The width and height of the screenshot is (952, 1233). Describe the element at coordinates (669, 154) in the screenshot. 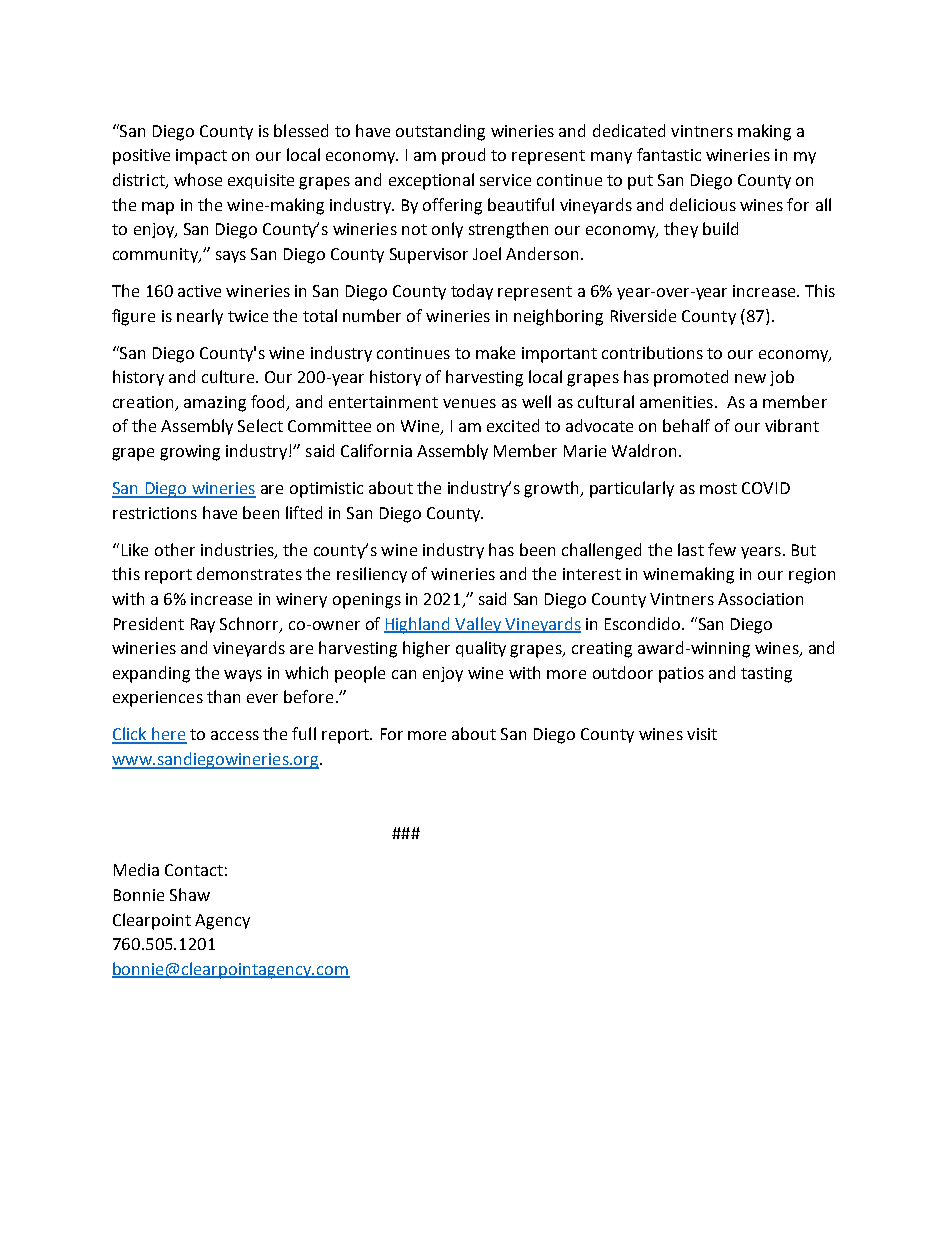

I see `fantastic` at that location.
